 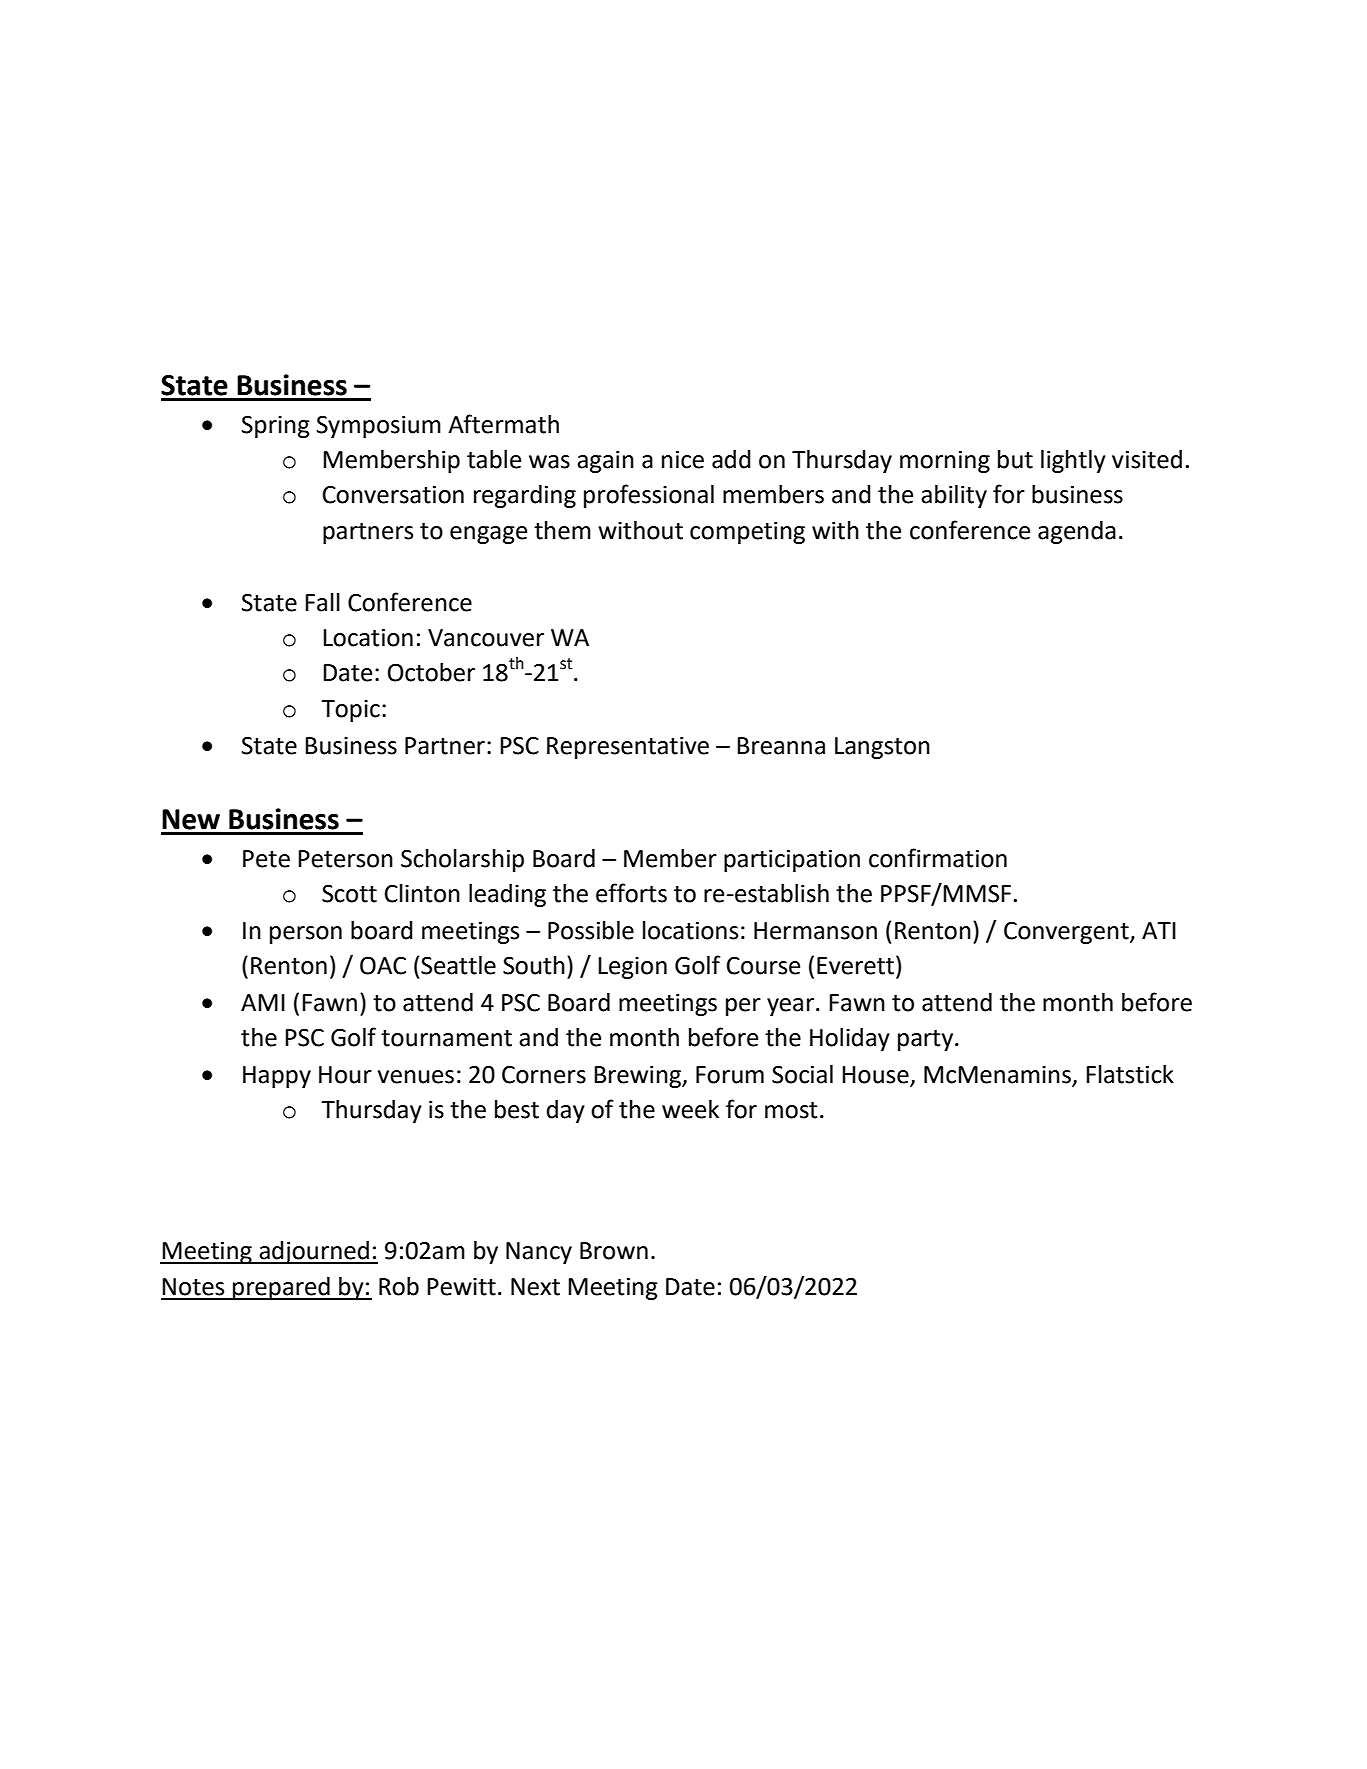 What do you see at coordinates (349, 894) in the image?
I see `Scott` at bounding box center [349, 894].
